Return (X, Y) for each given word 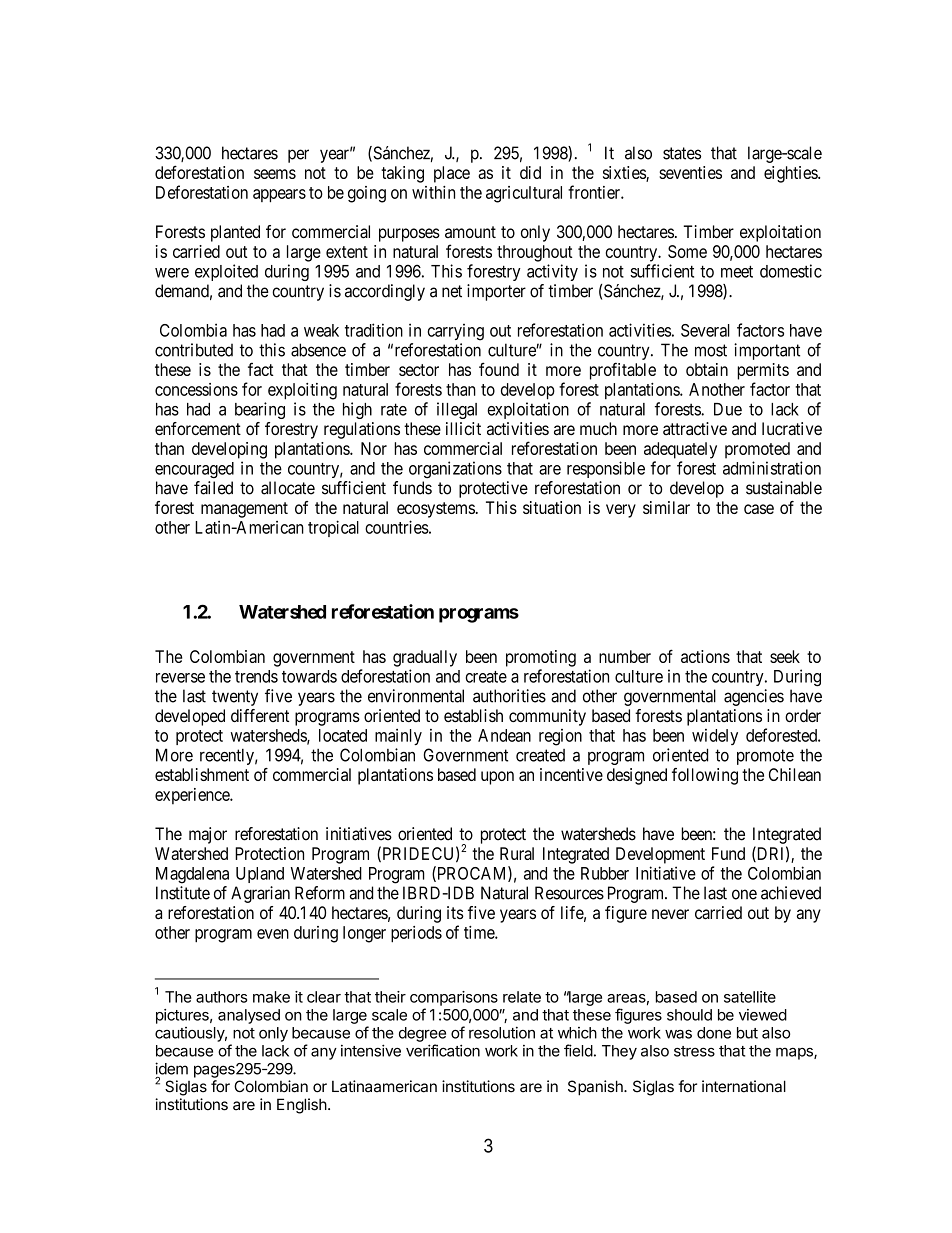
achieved (791, 893)
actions (705, 656)
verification (443, 1050)
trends (256, 676)
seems (275, 174)
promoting (541, 658)
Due (728, 409)
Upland (260, 875)
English (302, 1106)
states (682, 153)
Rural (517, 853)
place (452, 174)
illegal (457, 410)
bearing (260, 410)
